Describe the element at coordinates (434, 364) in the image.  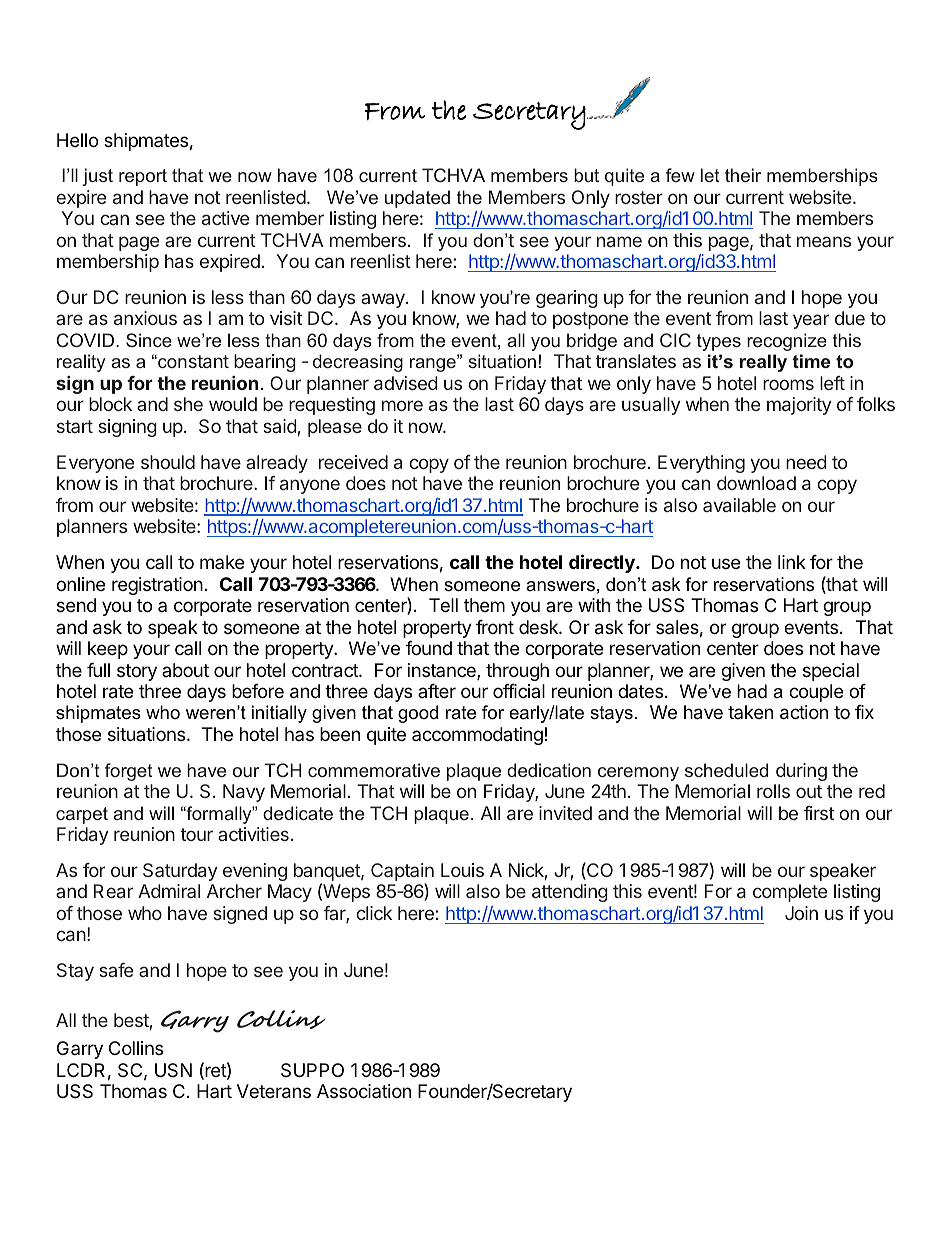
I see `range` at that location.
